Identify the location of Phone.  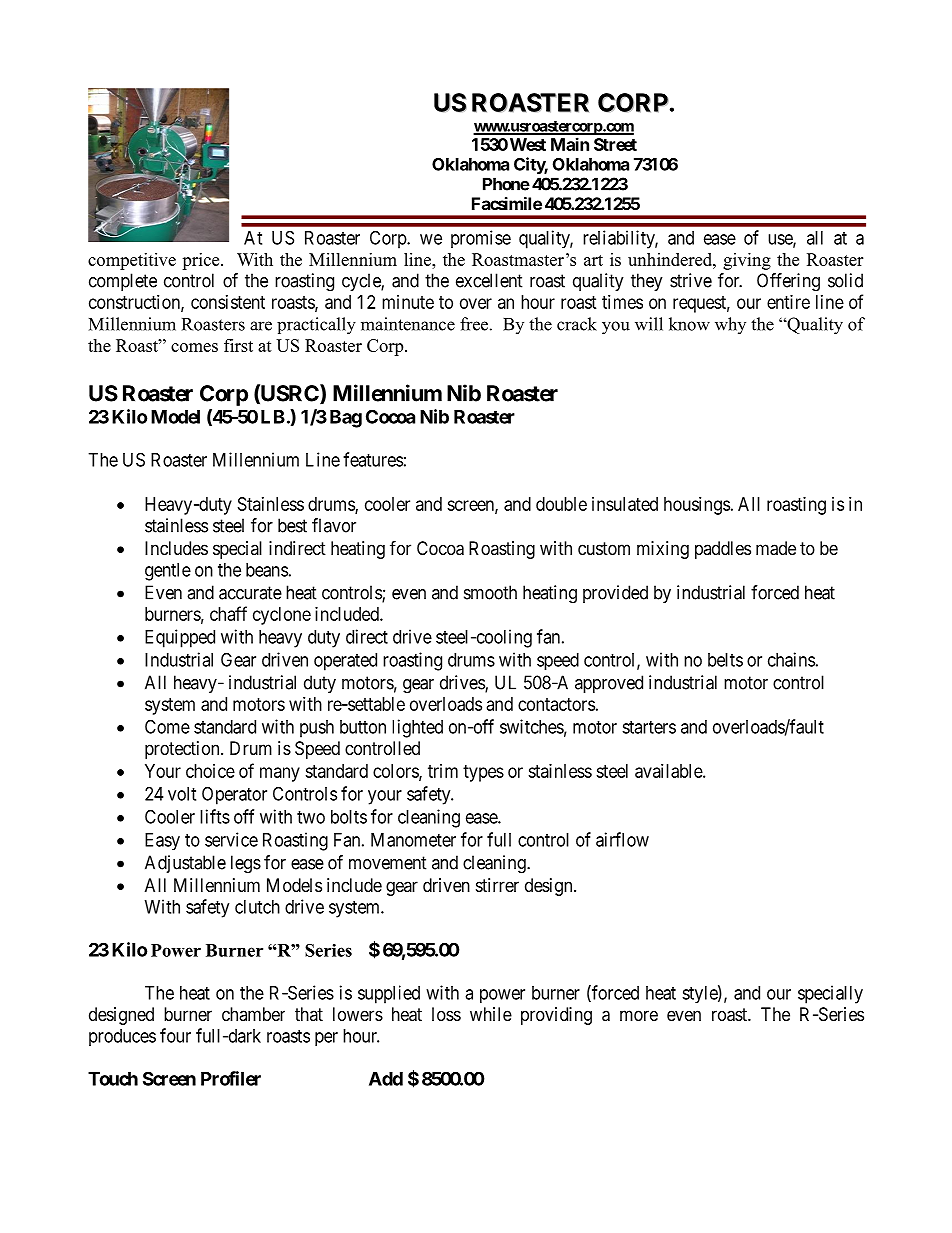
(506, 184).
